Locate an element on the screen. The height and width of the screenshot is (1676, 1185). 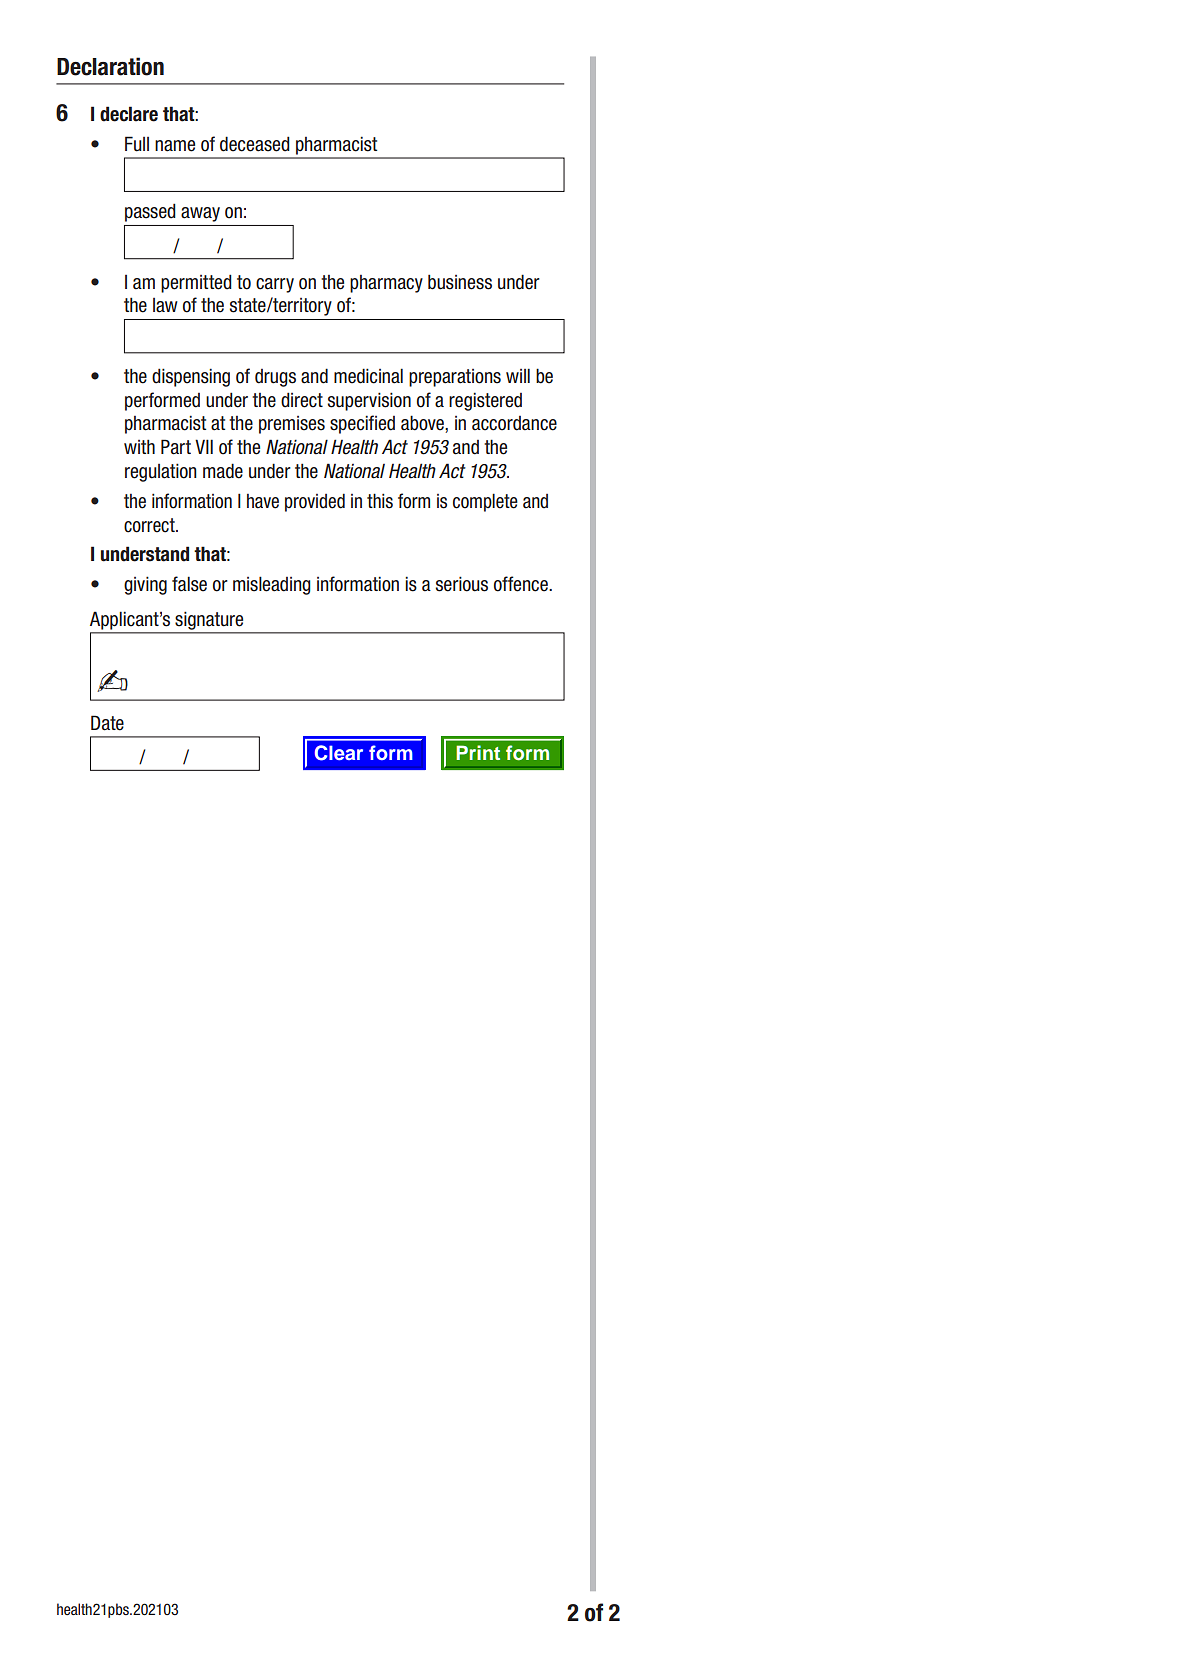
law is located at coordinates (165, 305).
